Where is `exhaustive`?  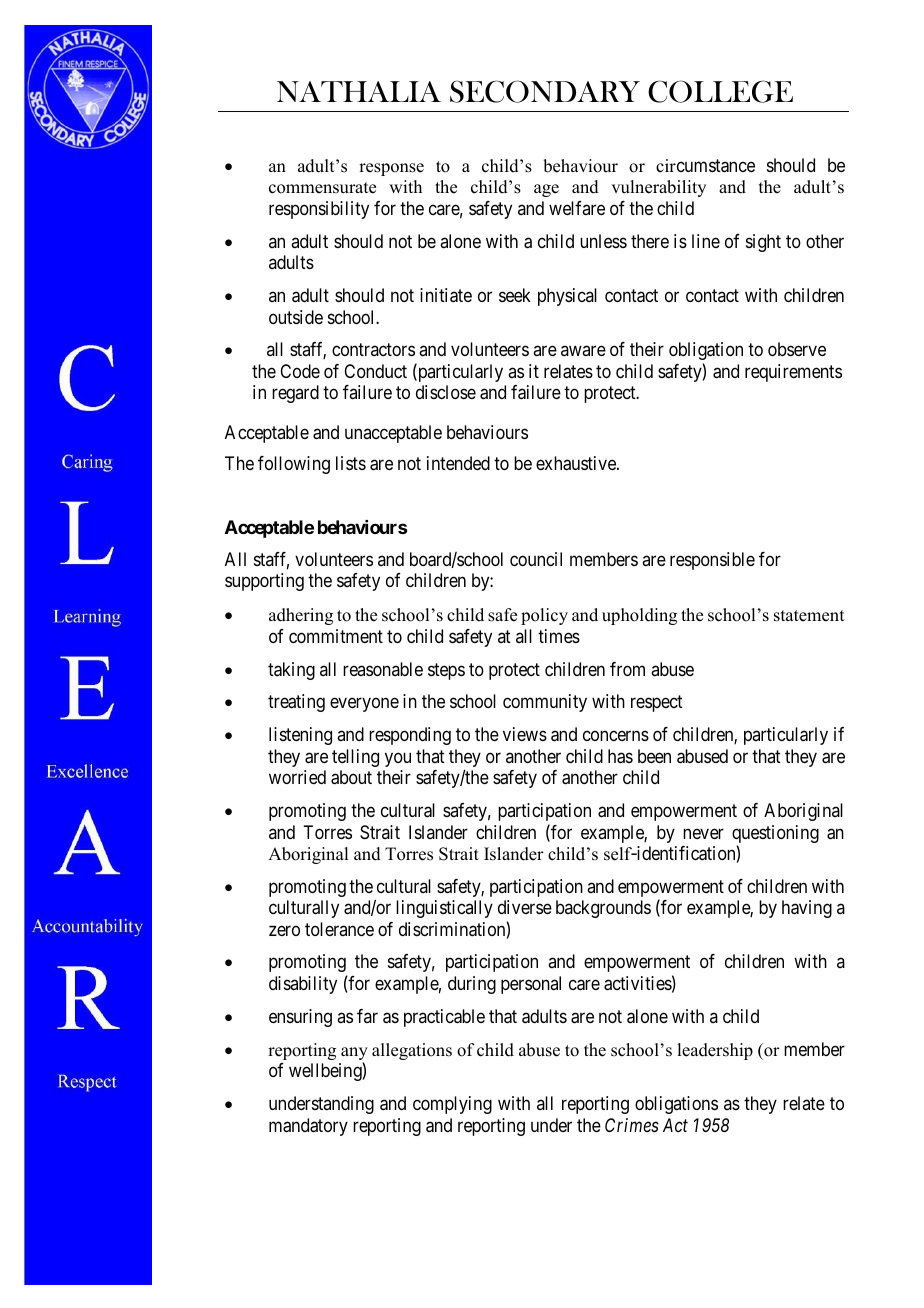 exhaustive is located at coordinates (577, 463).
